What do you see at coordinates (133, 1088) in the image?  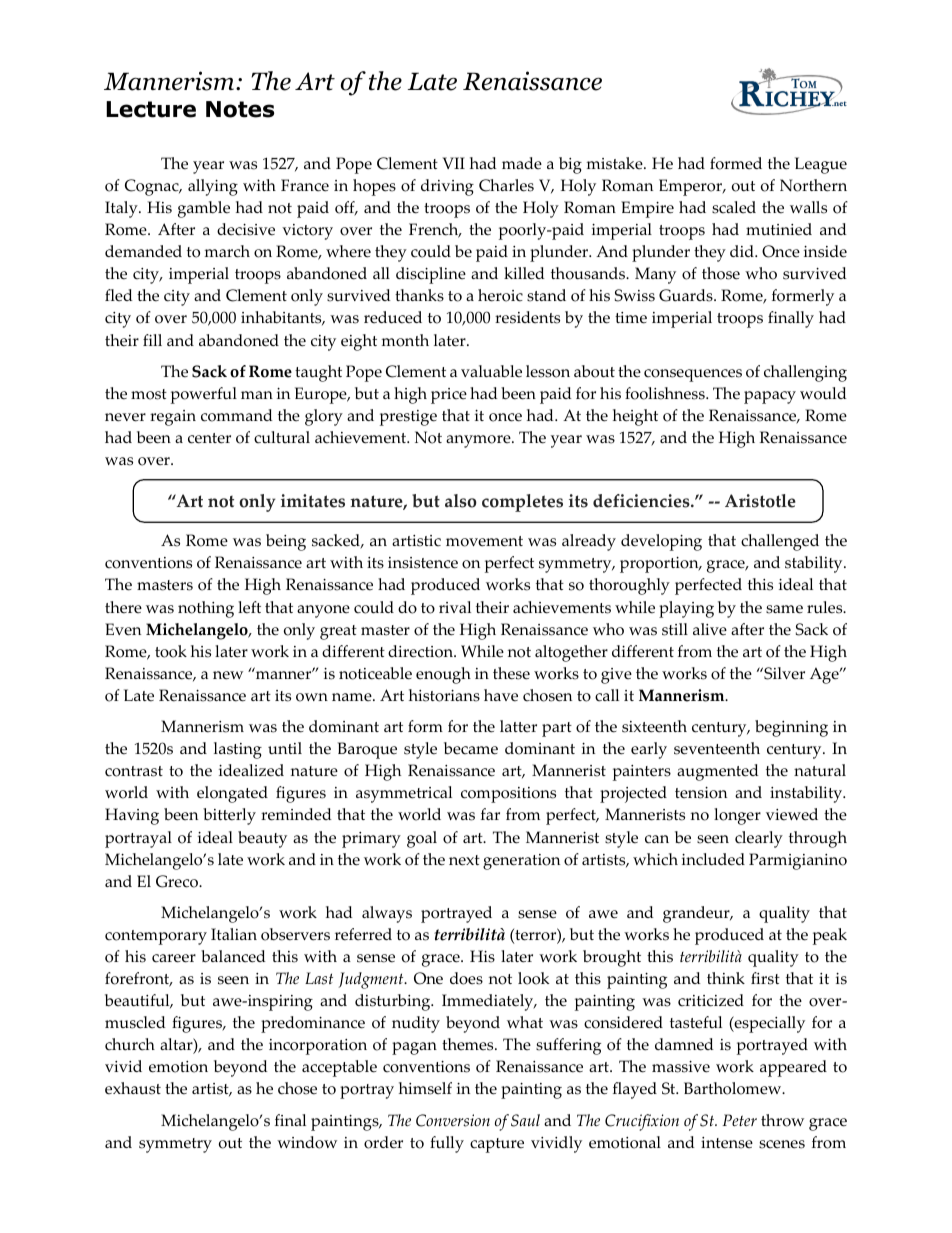 I see `exhaust` at bounding box center [133, 1088].
